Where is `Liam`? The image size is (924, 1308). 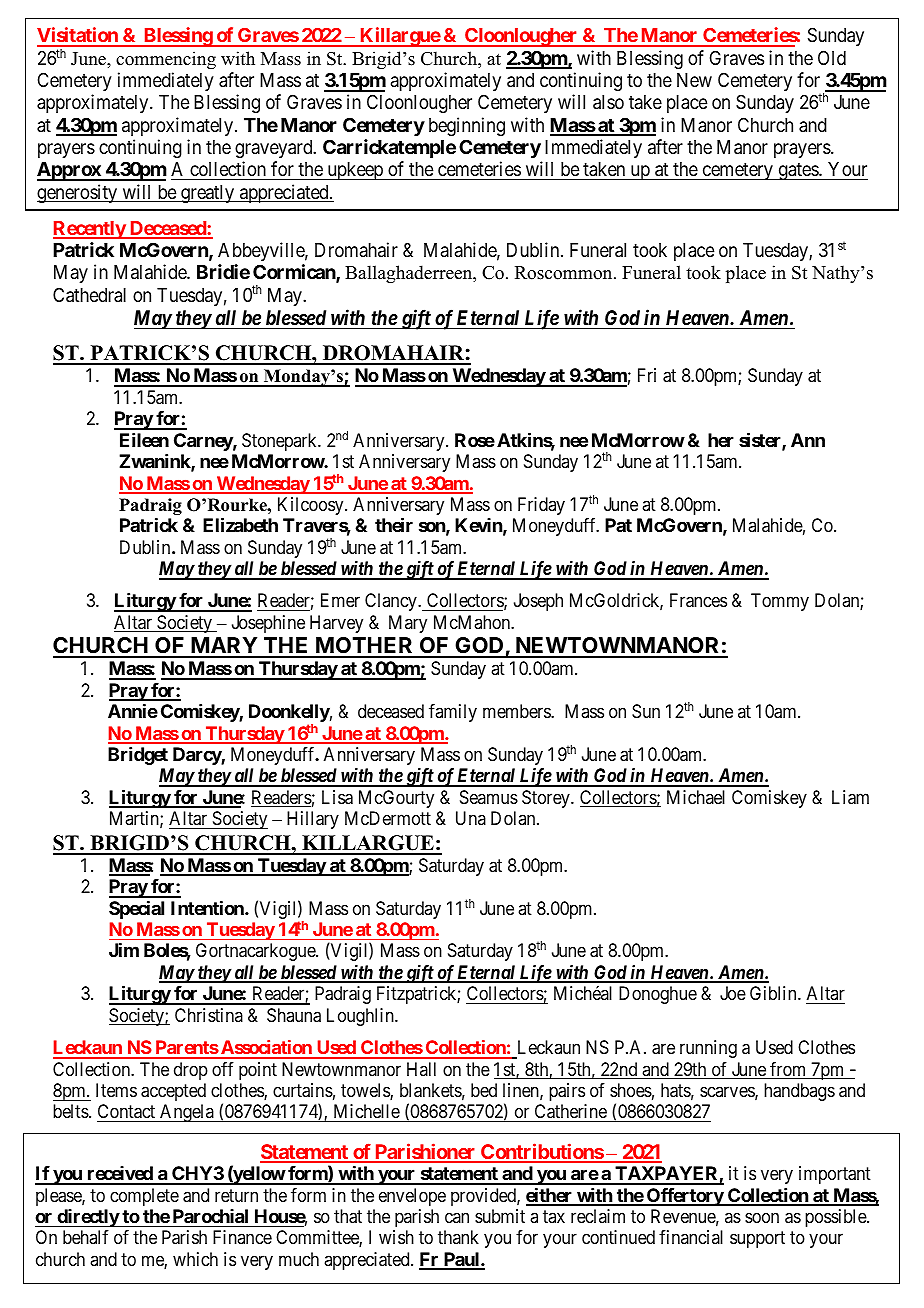 Liam is located at coordinates (850, 797).
